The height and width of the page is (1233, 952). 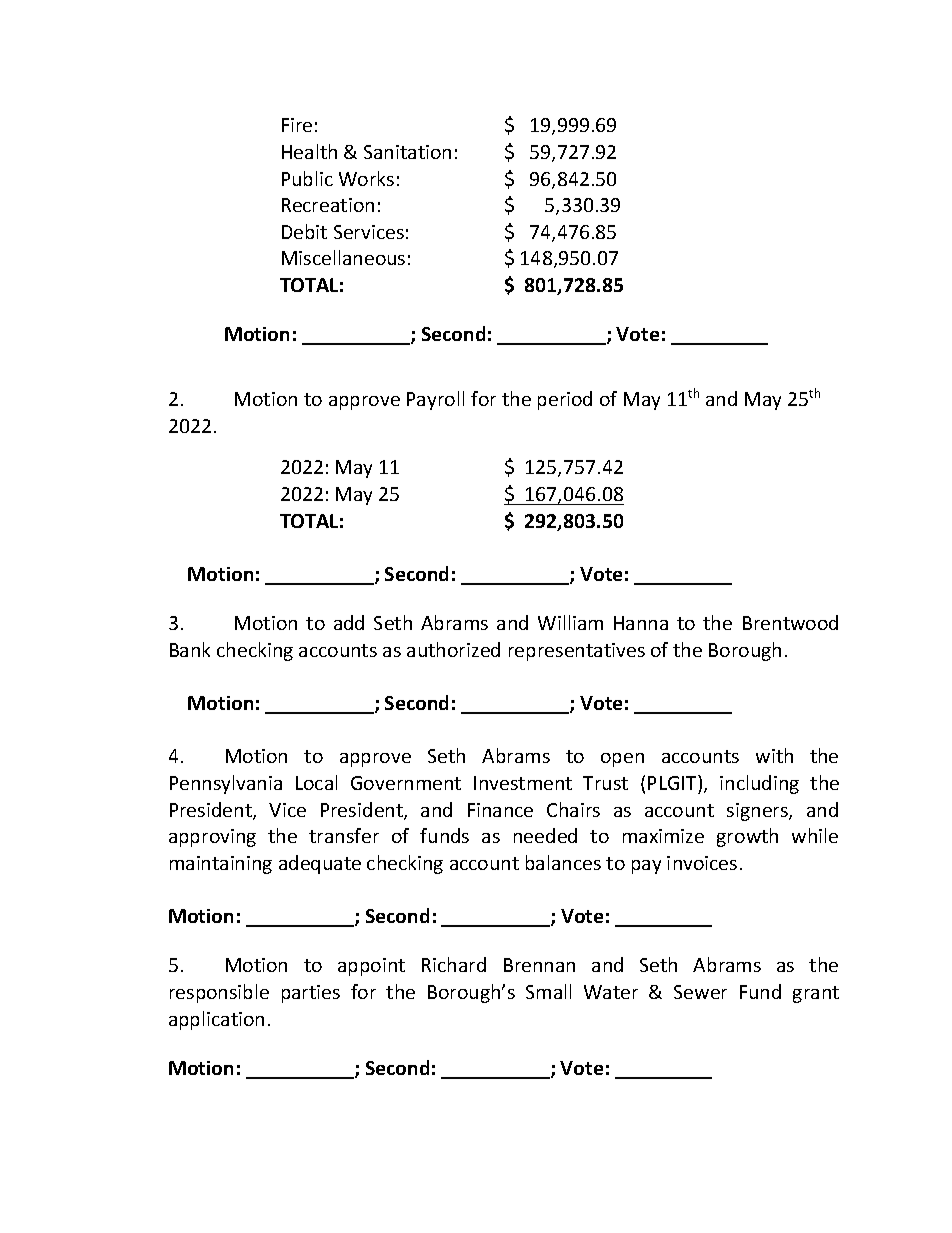 I want to click on Sewer, so click(x=700, y=992).
